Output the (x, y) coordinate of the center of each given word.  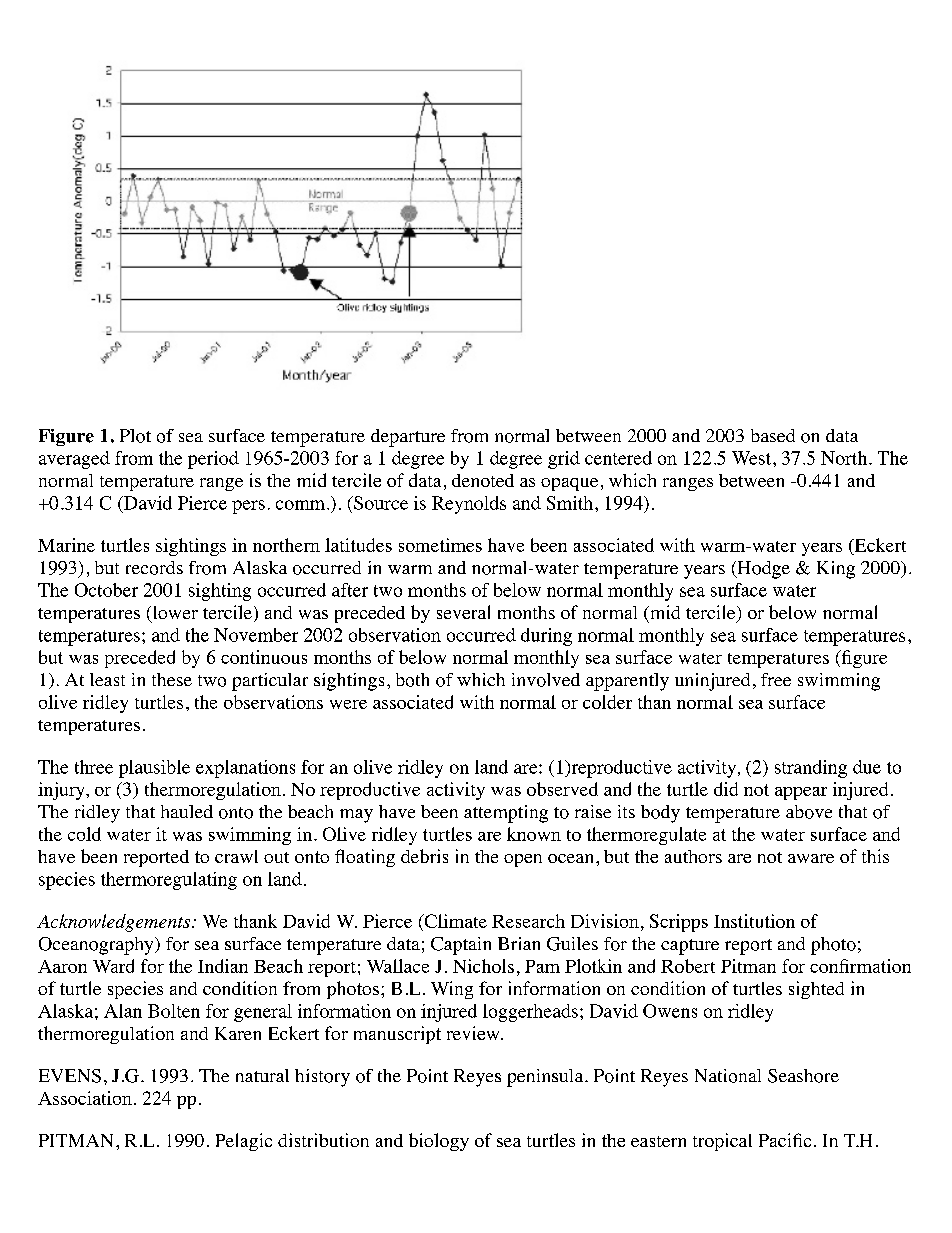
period (213, 460)
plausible (154, 769)
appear (801, 793)
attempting (506, 814)
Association (85, 1098)
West (753, 458)
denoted (483, 480)
